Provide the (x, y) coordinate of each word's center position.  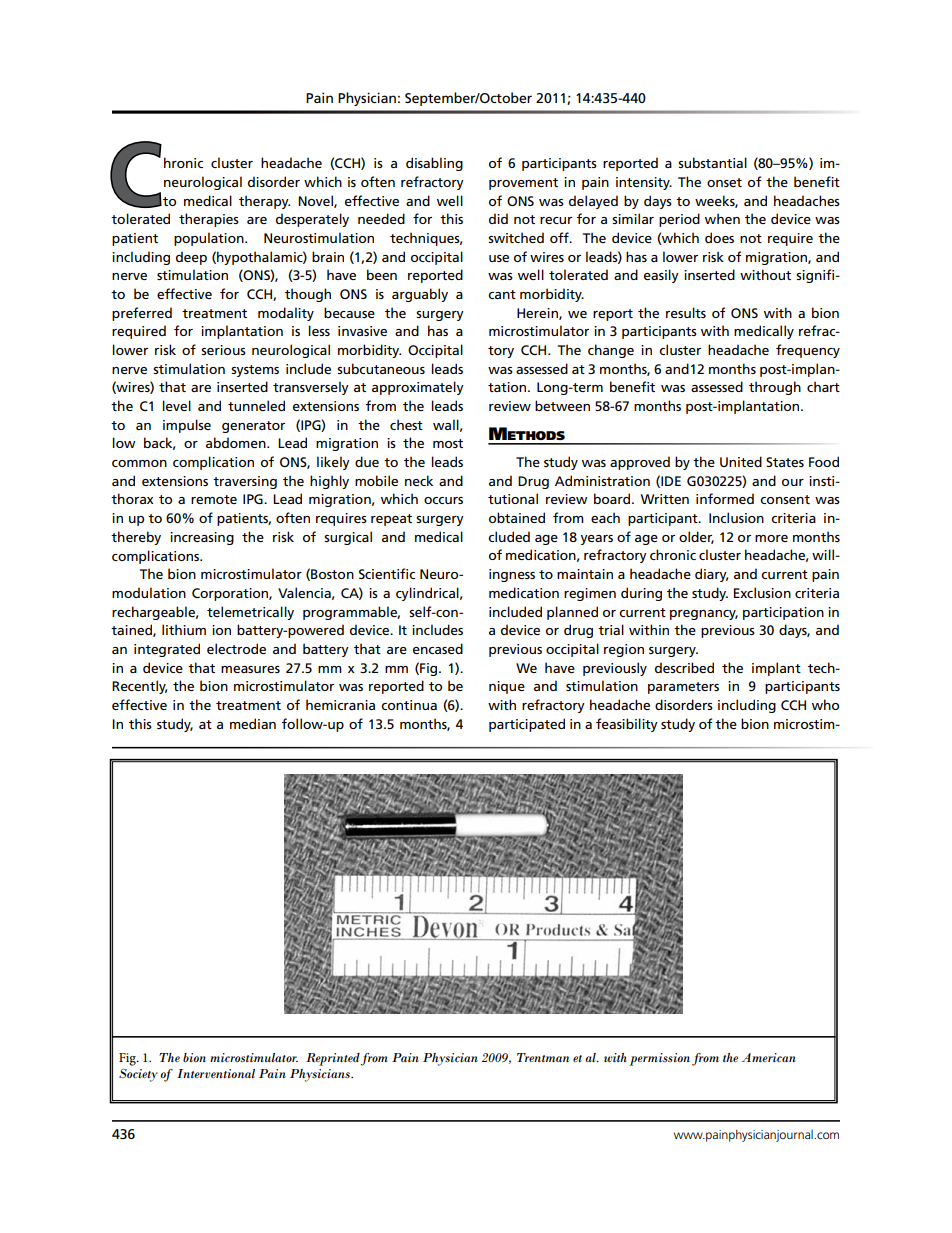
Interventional (216, 1073)
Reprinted (333, 1059)
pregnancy (704, 615)
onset (724, 182)
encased (438, 648)
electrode (236, 648)
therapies (209, 220)
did (498, 218)
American (769, 1057)
